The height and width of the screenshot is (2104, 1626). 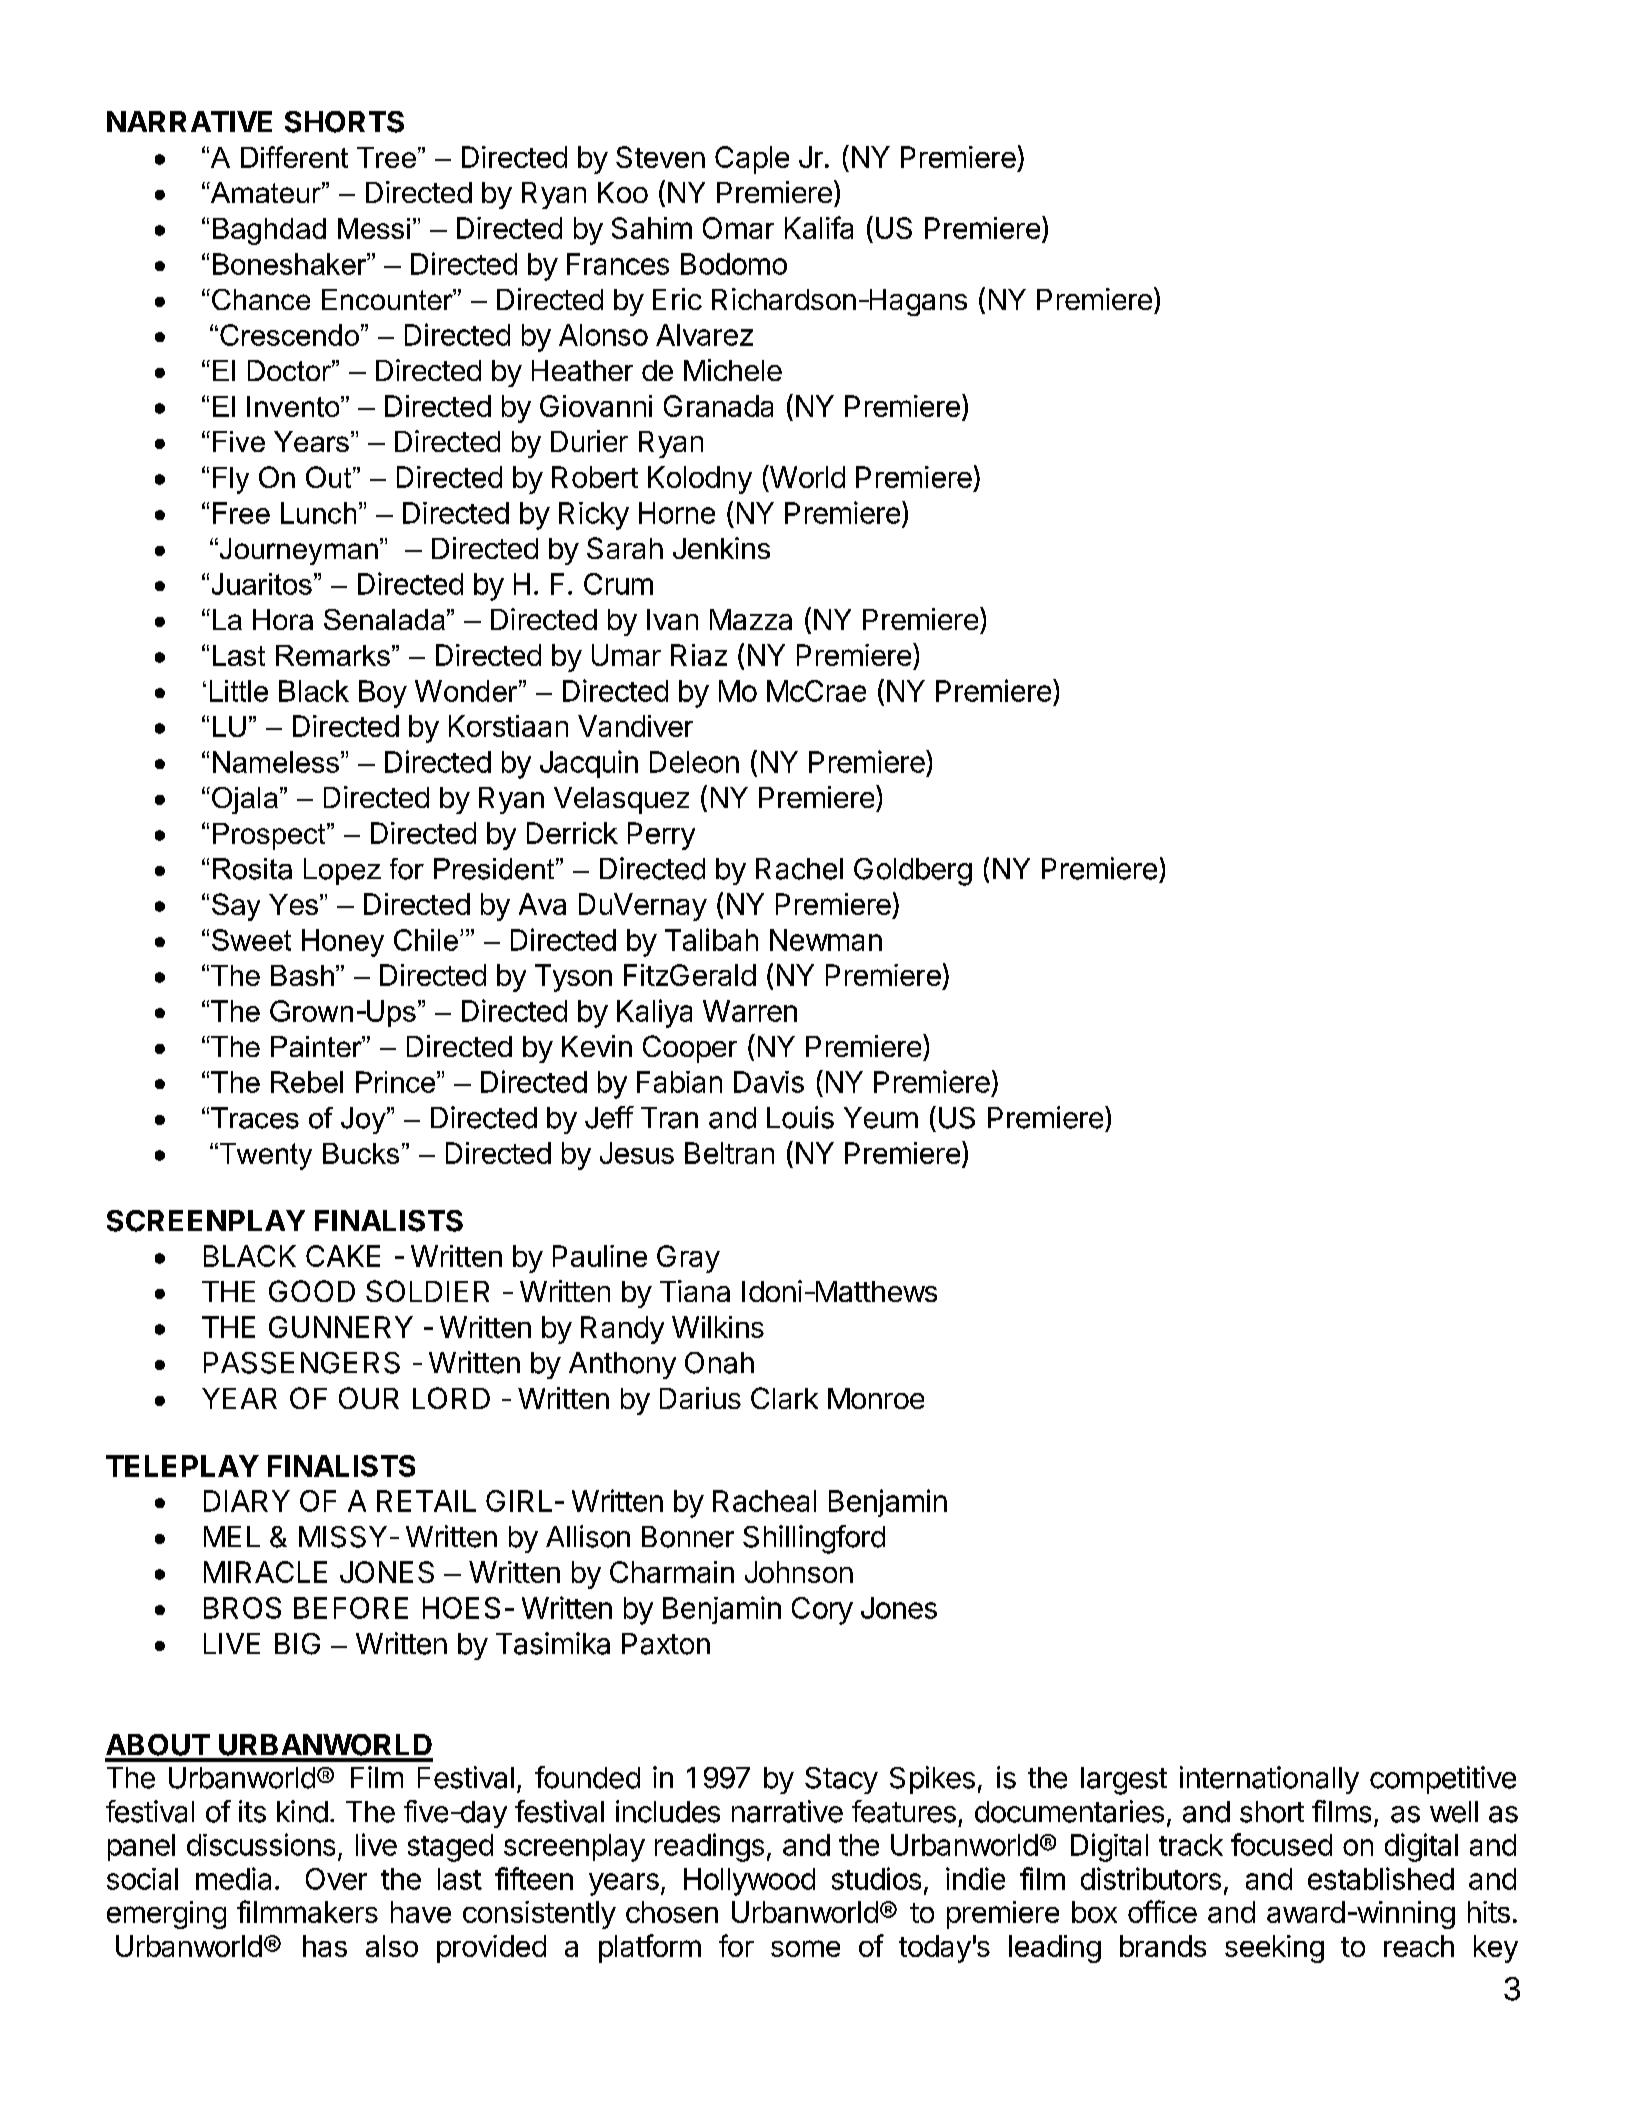 What do you see at coordinates (913, 872) in the screenshot?
I see `Goldberg` at bounding box center [913, 872].
